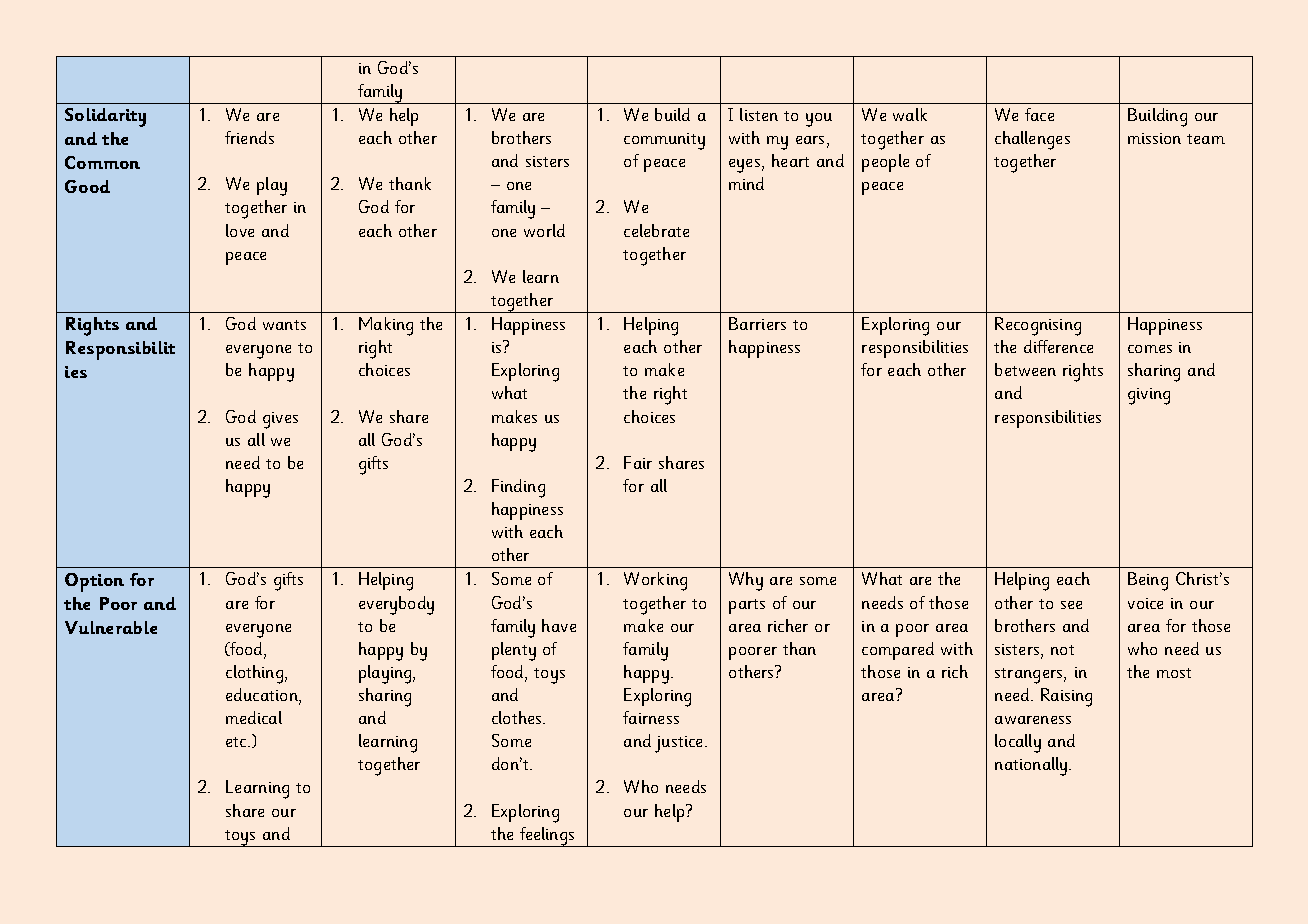  I want to click on challenges, so click(1032, 140).
